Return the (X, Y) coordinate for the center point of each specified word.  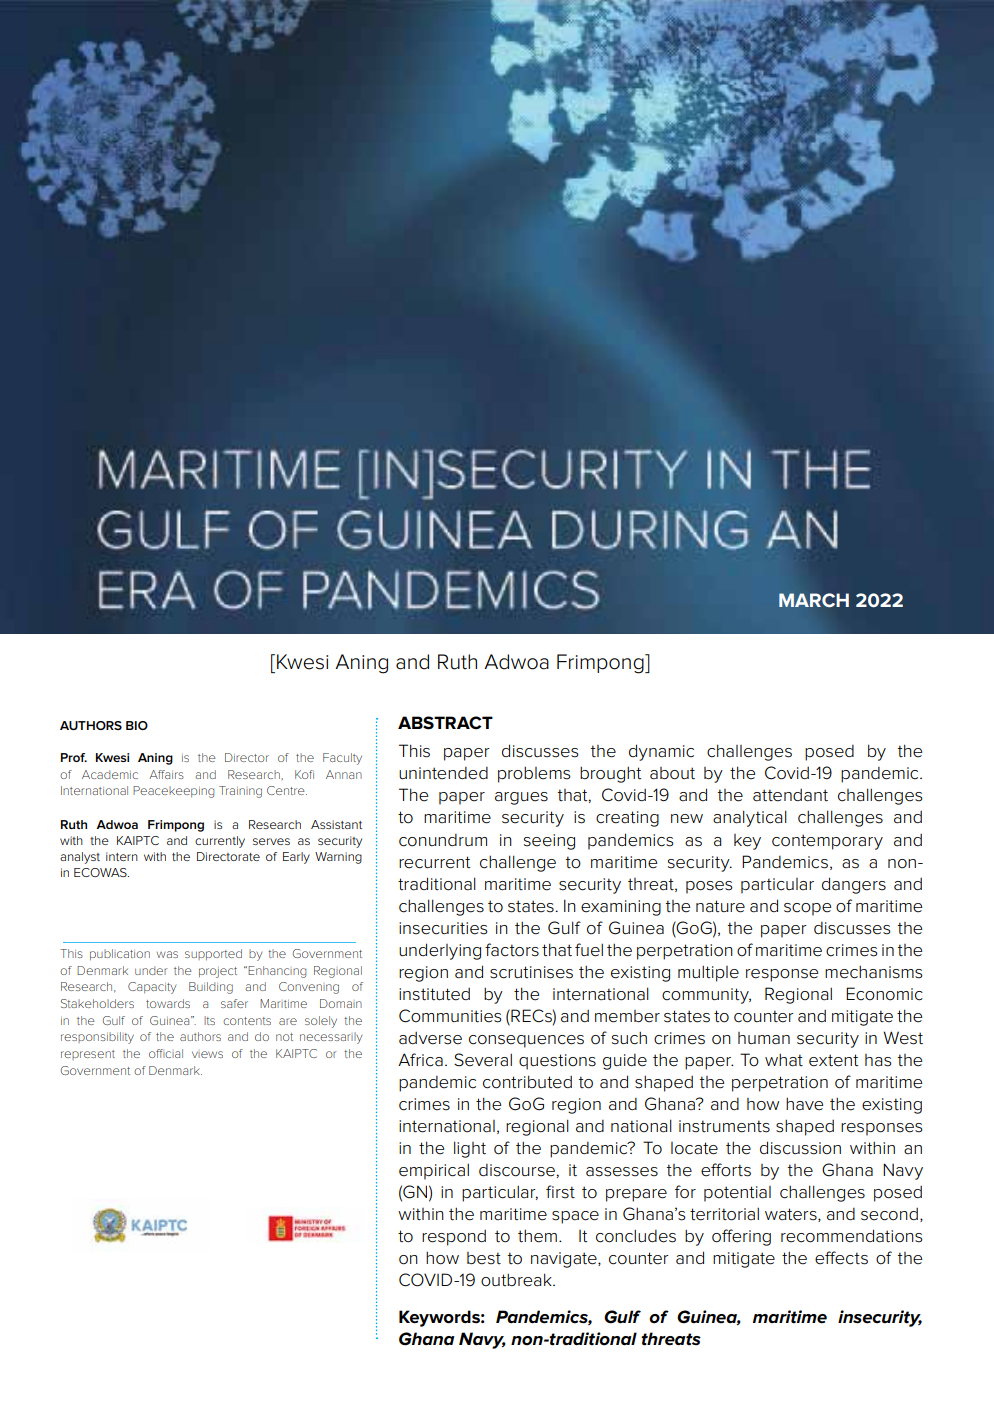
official (166, 1053)
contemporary (827, 842)
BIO (137, 725)
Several (483, 1060)
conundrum (443, 840)
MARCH (814, 600)
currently (220, 842)
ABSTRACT (445, 723)
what (784, 1060)
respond (454, 1238)
